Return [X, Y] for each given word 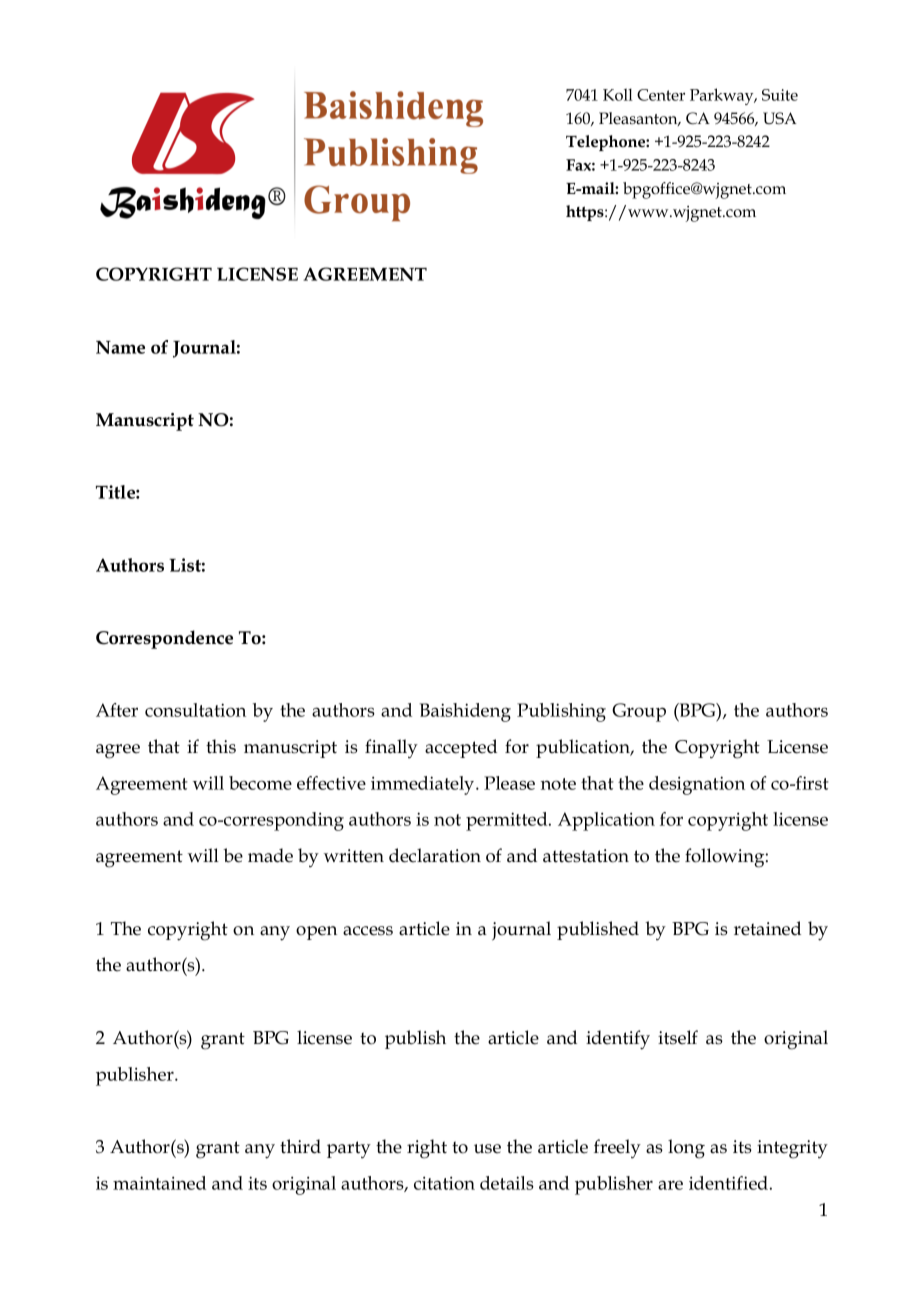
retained [767, 928]
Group [639, 712]
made [270, 855]
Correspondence [164, 639]
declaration [435, 855]
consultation [195, 710]
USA [780, 118]
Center [661, 95]
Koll [618, 94]
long [686, 1149]
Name [120, 347]
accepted [461, 748]
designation [697, 785]
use [487, 1149]
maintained [159, 1183]
